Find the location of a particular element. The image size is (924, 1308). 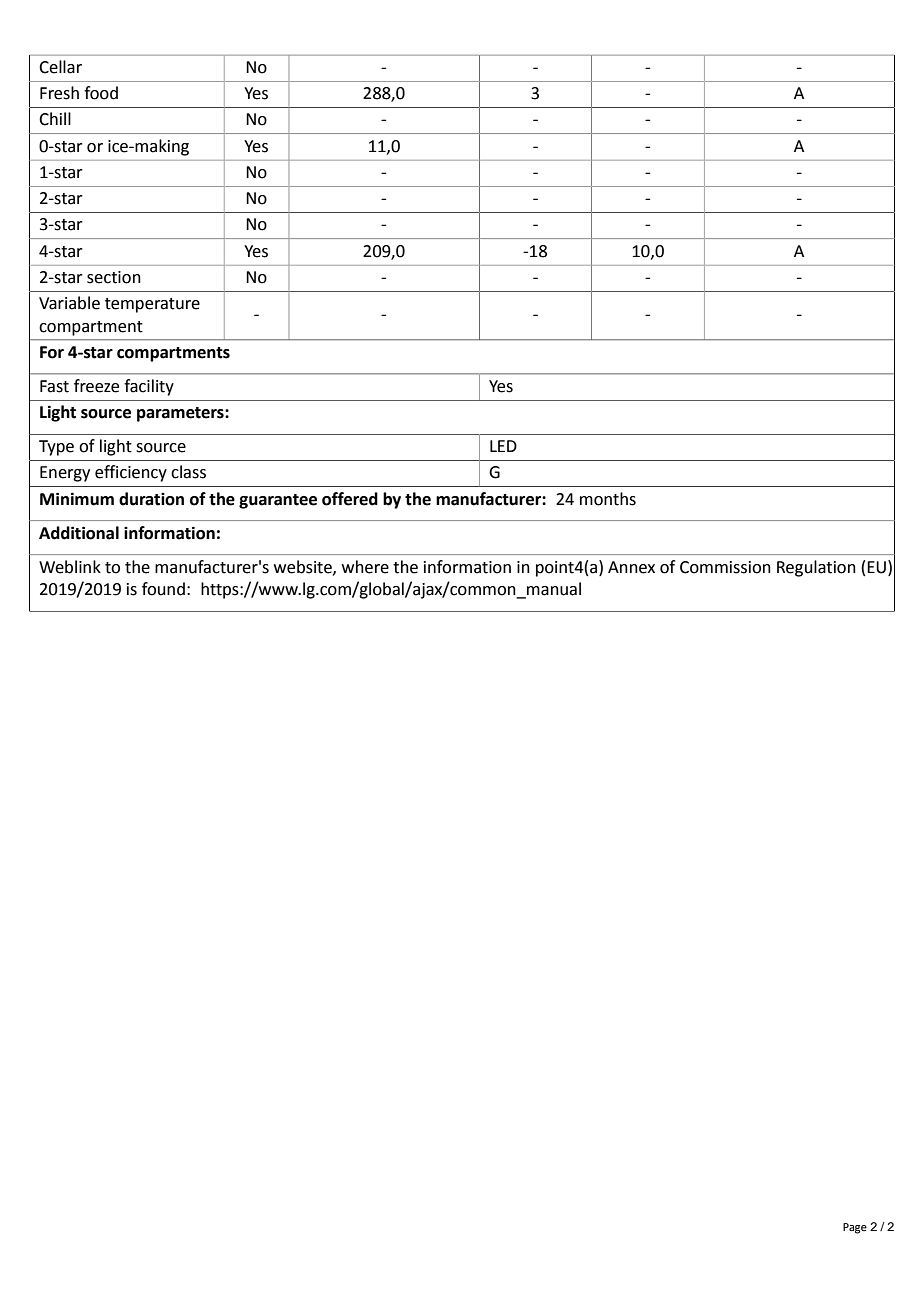

Regulation is located at coordinates (816, 568).
